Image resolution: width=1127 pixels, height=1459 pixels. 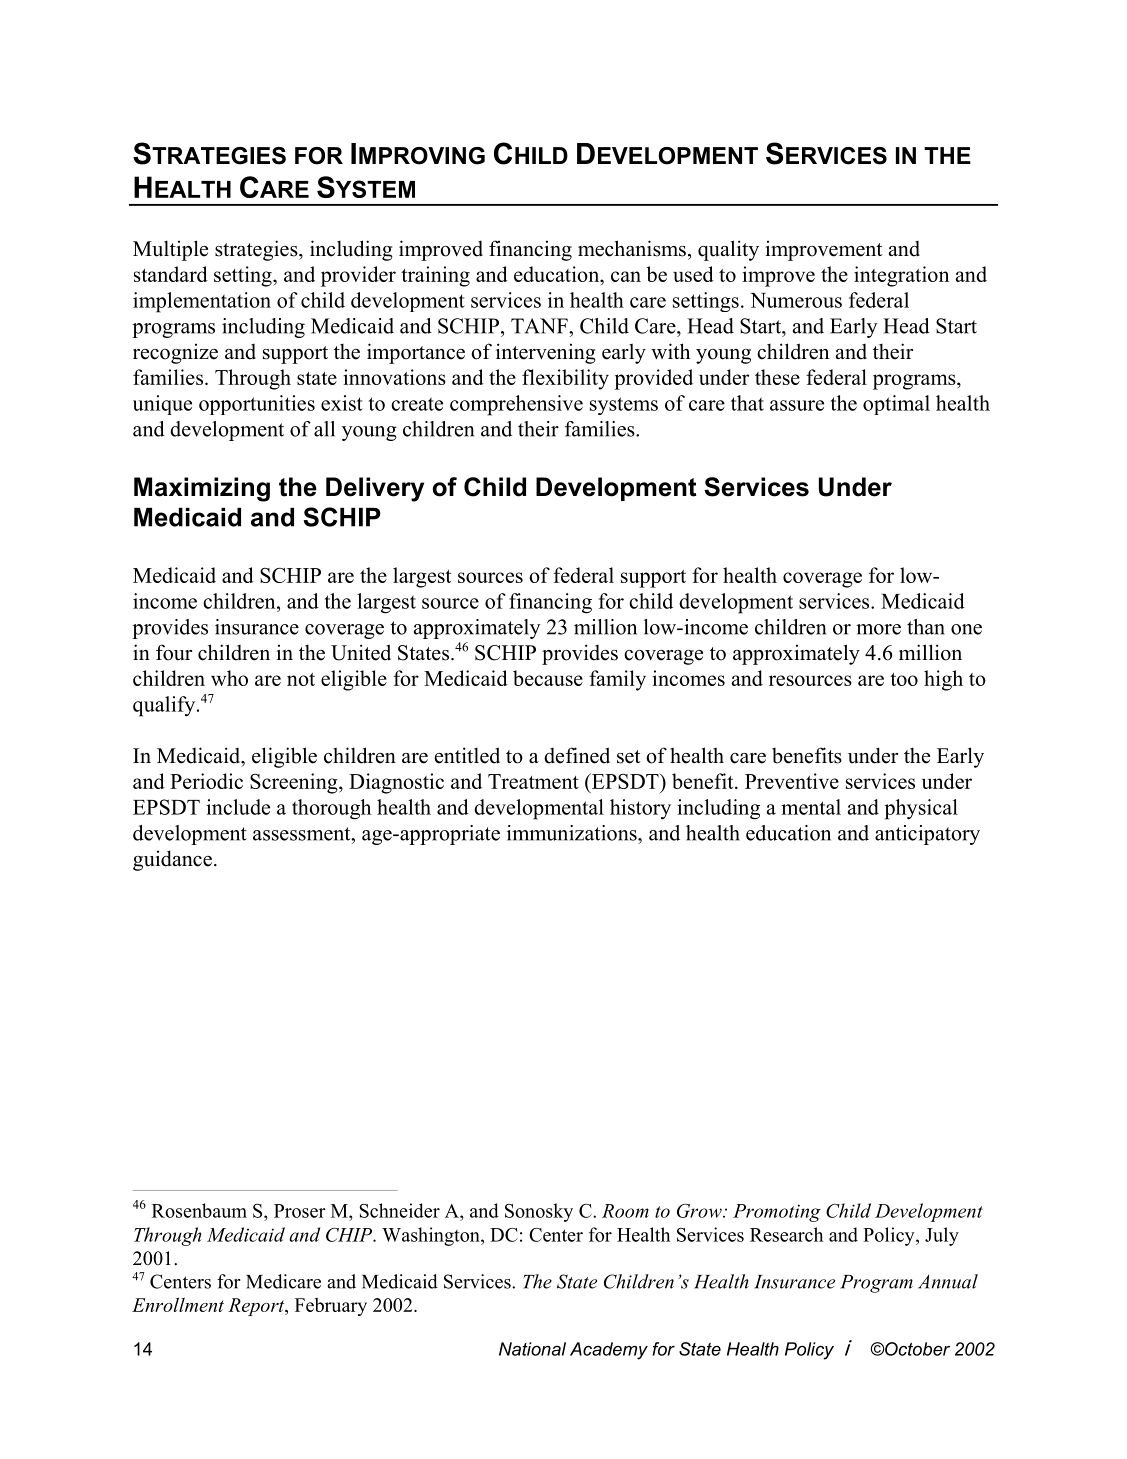 I want to click on February, so click(x=331, y=1307).
